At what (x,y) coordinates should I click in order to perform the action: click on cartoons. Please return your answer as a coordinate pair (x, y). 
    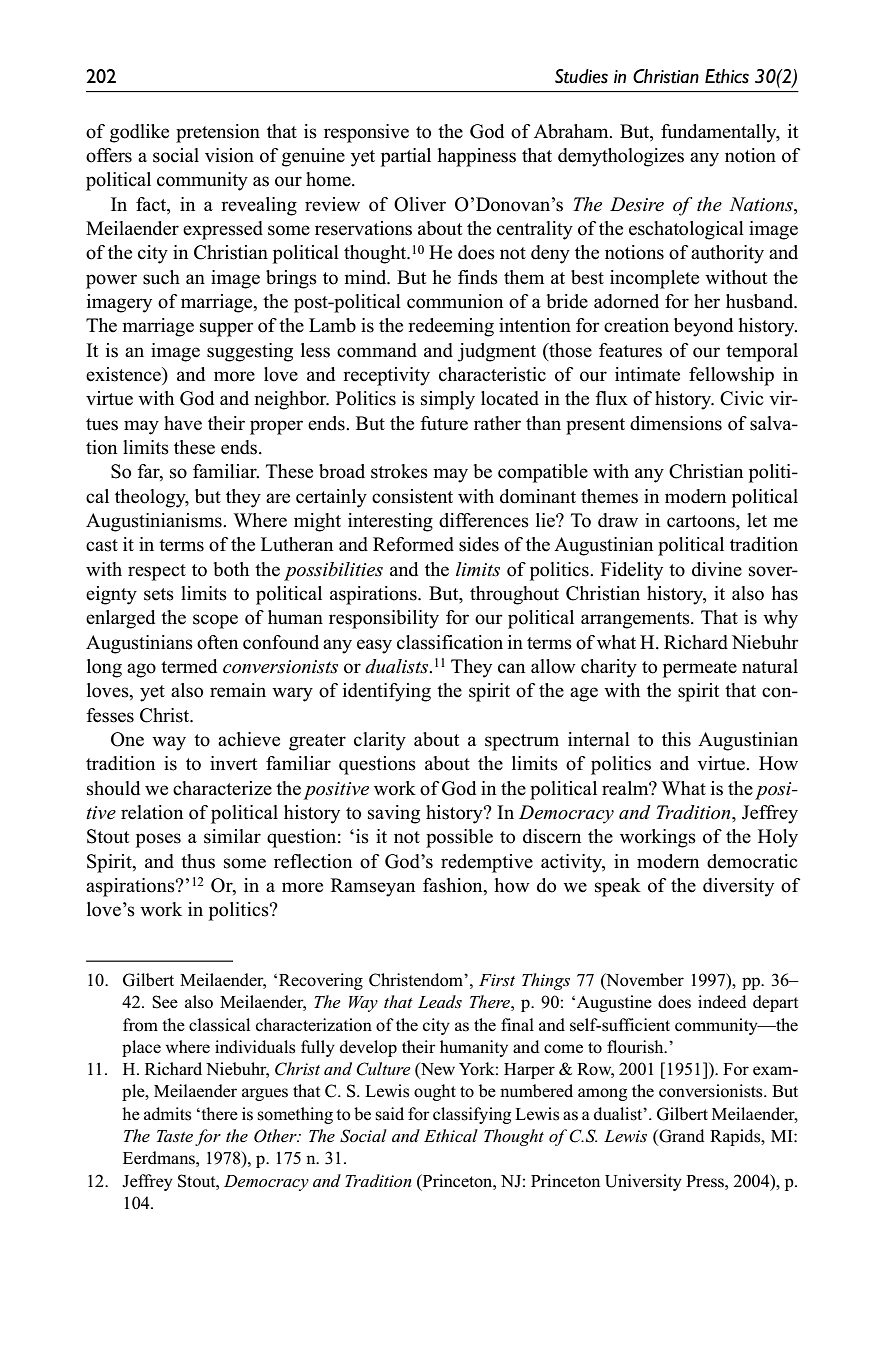
    Looking at the image, I should click on (702, 521).
